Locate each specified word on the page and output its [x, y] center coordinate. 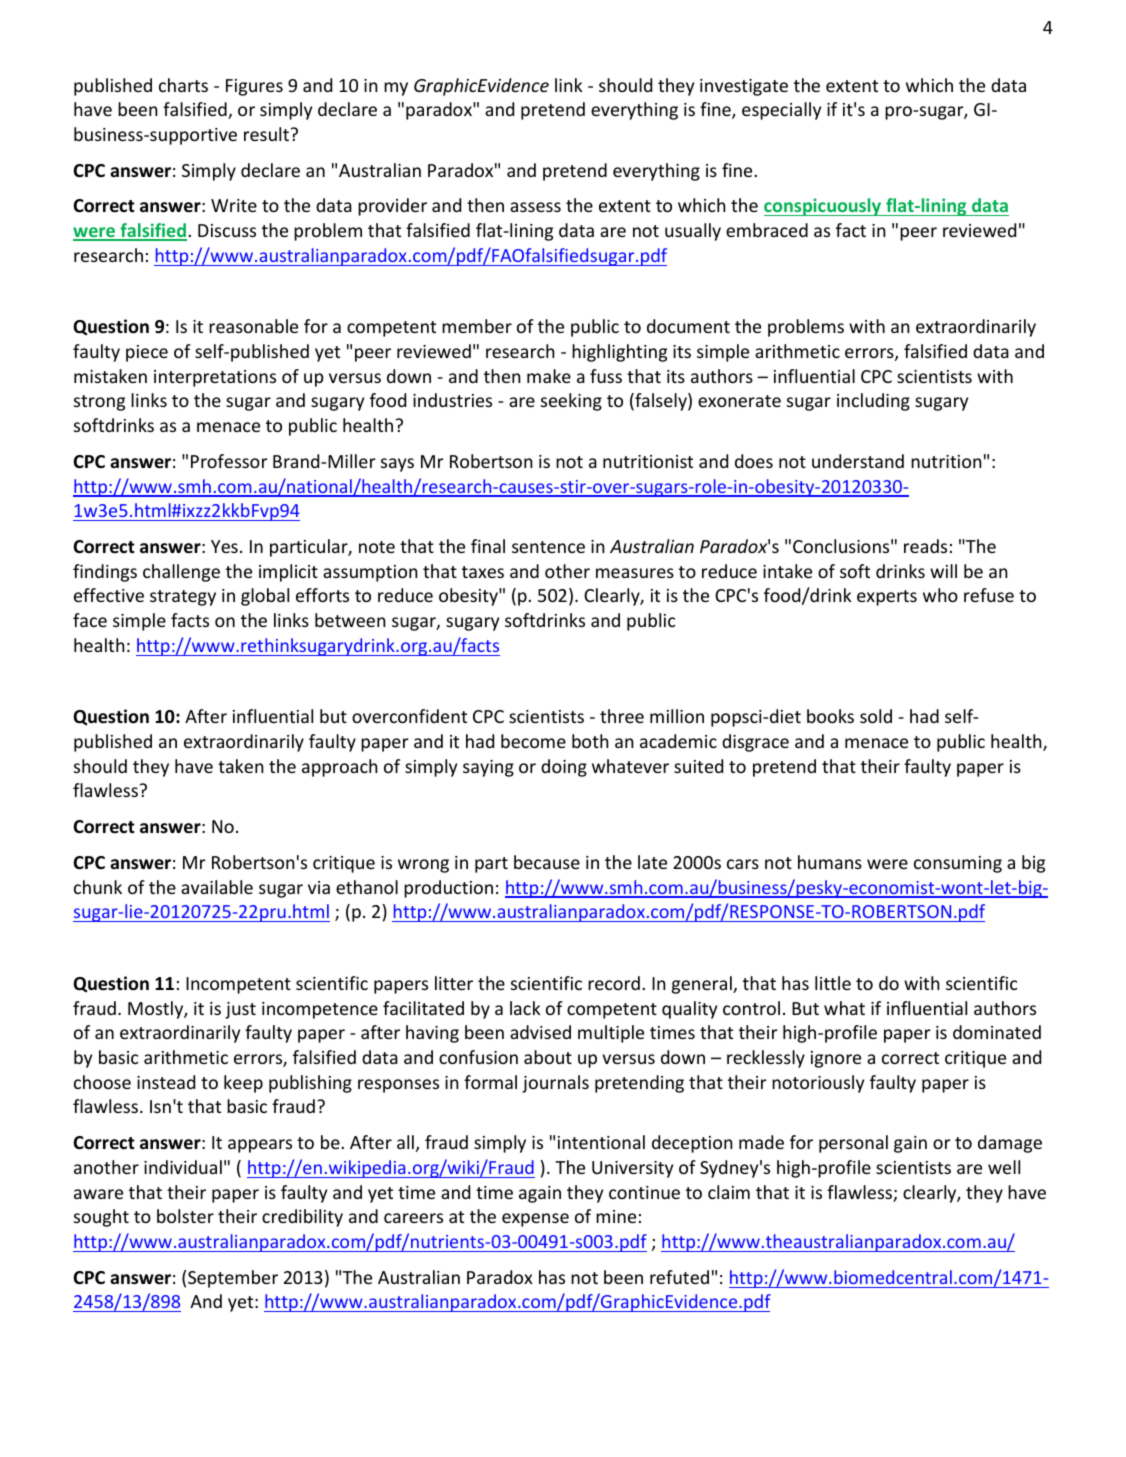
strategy [183, 598]
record [614, 983]
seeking [571, 402]
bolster [185, 1216]
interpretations [215, 378]
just [240, 1010]
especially [781, 111]
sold [876, 716]
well [1004, 1167]
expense [535, 1220]
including [873, 402]
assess [535, 207]
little [833, 983]
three [622, 716]
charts [183, 85]
